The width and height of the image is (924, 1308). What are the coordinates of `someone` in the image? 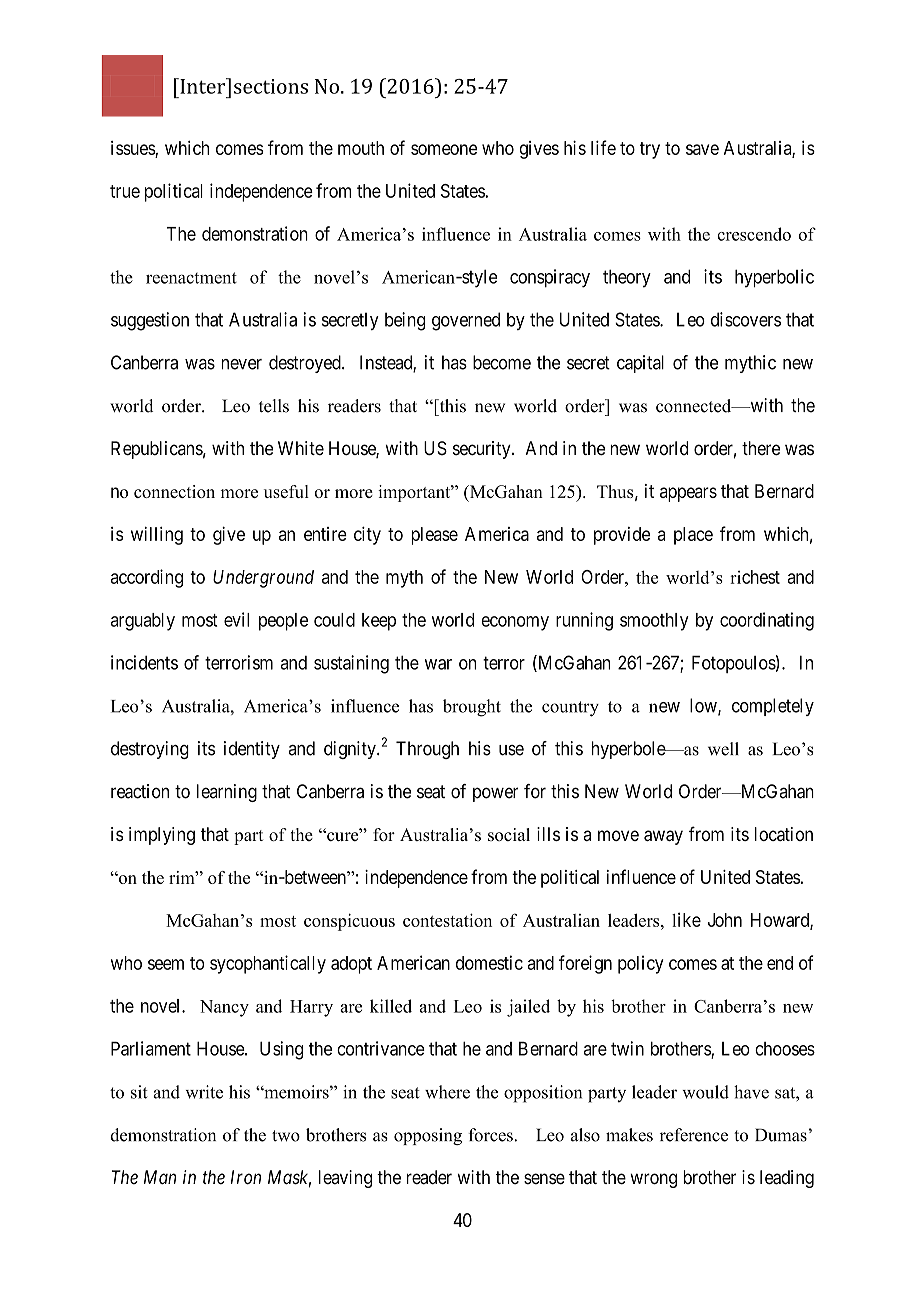 It's located at (444, 149).
